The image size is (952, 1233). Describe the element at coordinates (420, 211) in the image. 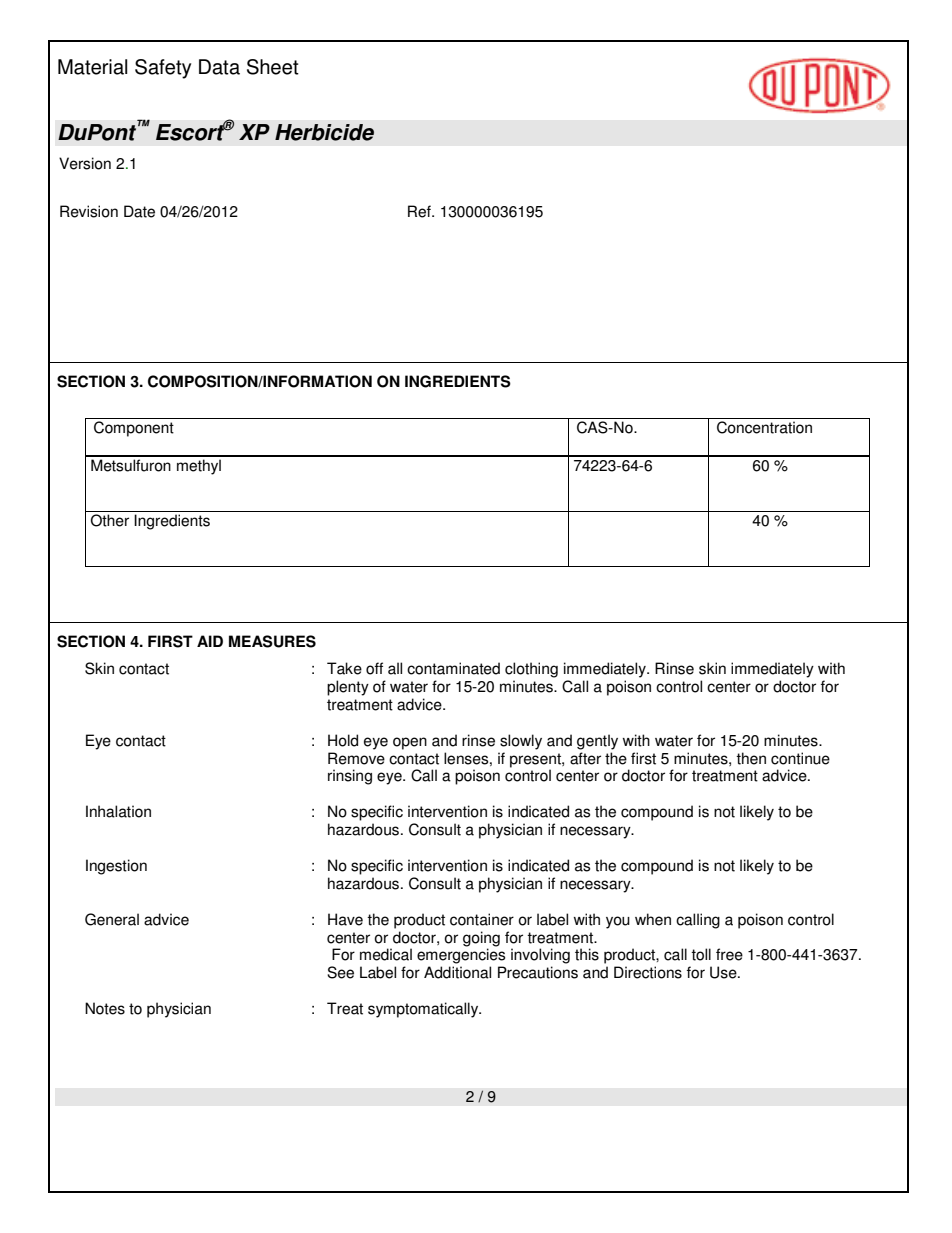

I see `Ref` at that location.
